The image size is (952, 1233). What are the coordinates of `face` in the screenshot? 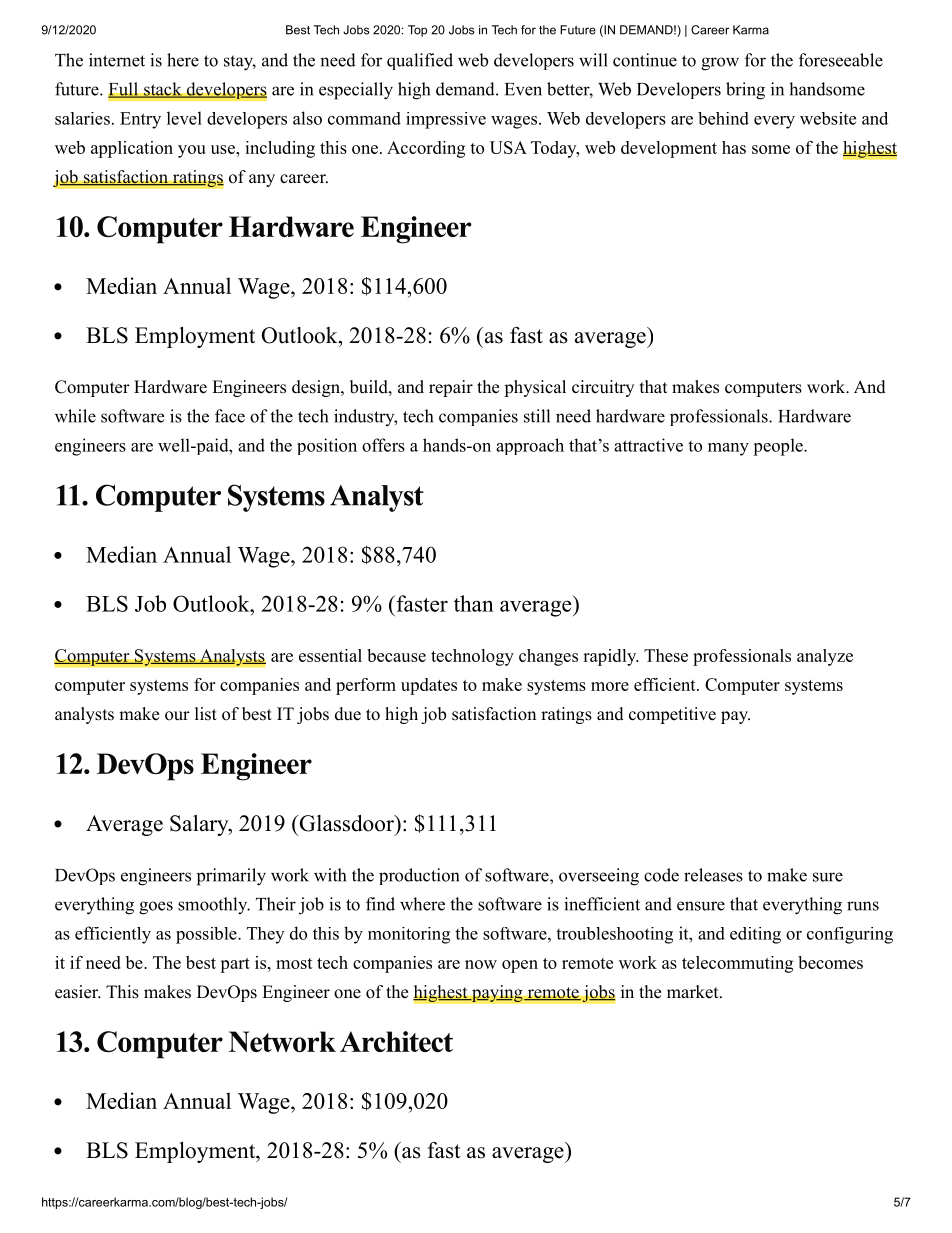 It's located at (230, 416).
